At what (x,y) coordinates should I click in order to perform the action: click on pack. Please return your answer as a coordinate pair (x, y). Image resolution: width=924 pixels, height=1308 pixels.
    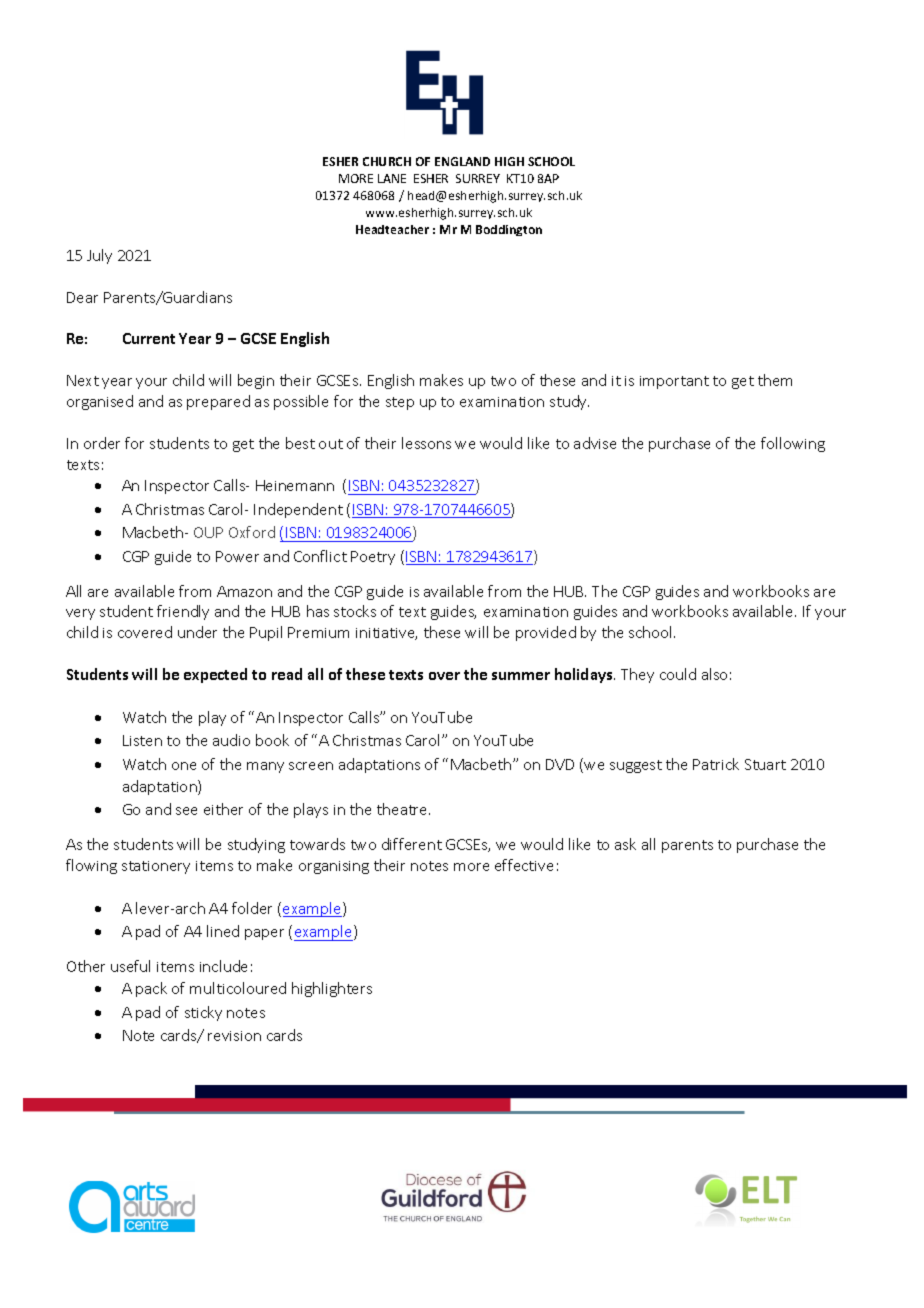
    Looking at the image, I should click on (151, 989).
